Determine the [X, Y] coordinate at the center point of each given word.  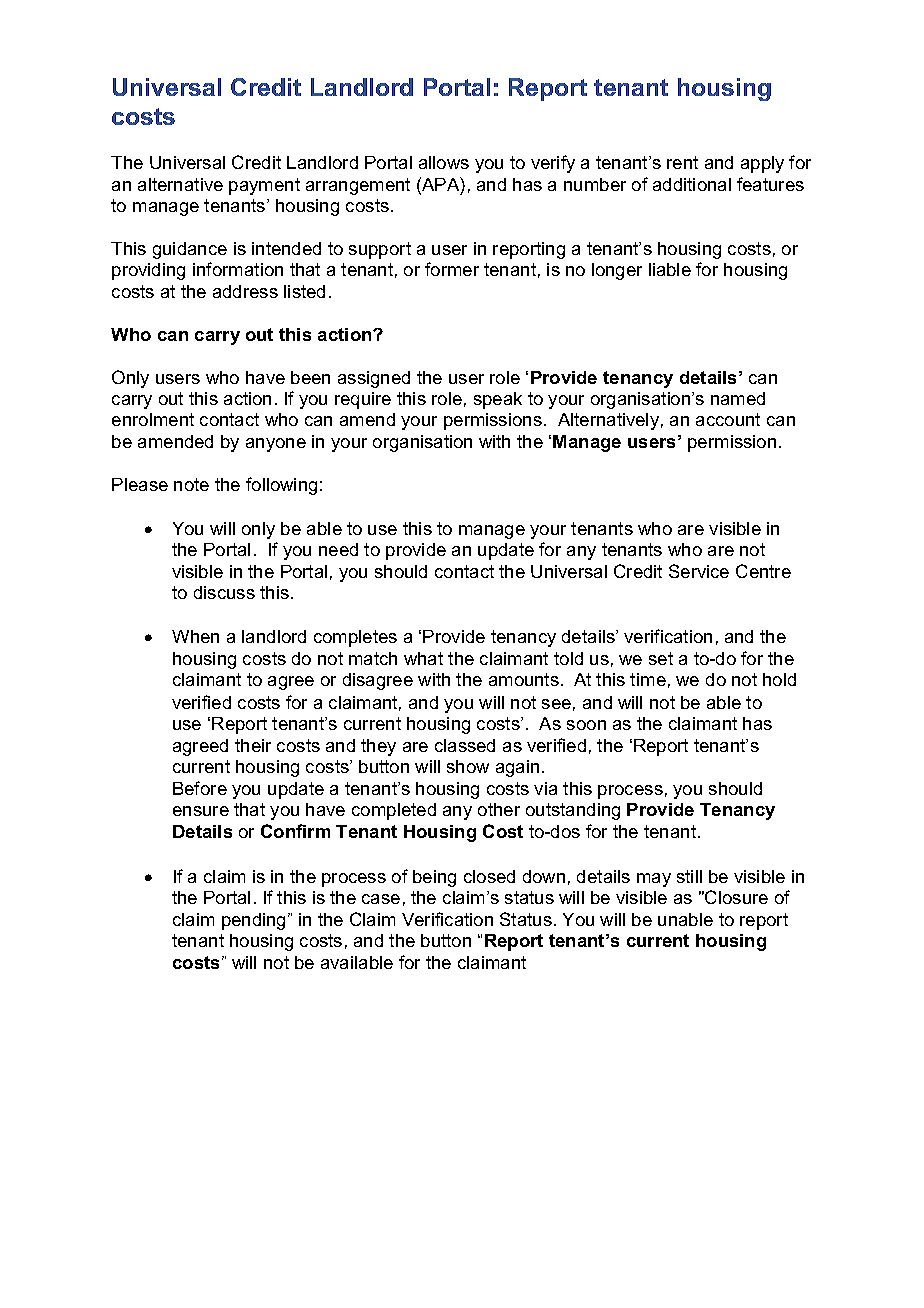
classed [465, 745]
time [648, 679]
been [310, 377]
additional [692, 184]
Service [699, 571]
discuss [224, 592]
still [689, 876]
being [434, 878]
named [738, 398]
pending [253, 921]
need [338, 549]
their [253, 745]
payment [264, 186]
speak [498, 400]
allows [444, 162]
